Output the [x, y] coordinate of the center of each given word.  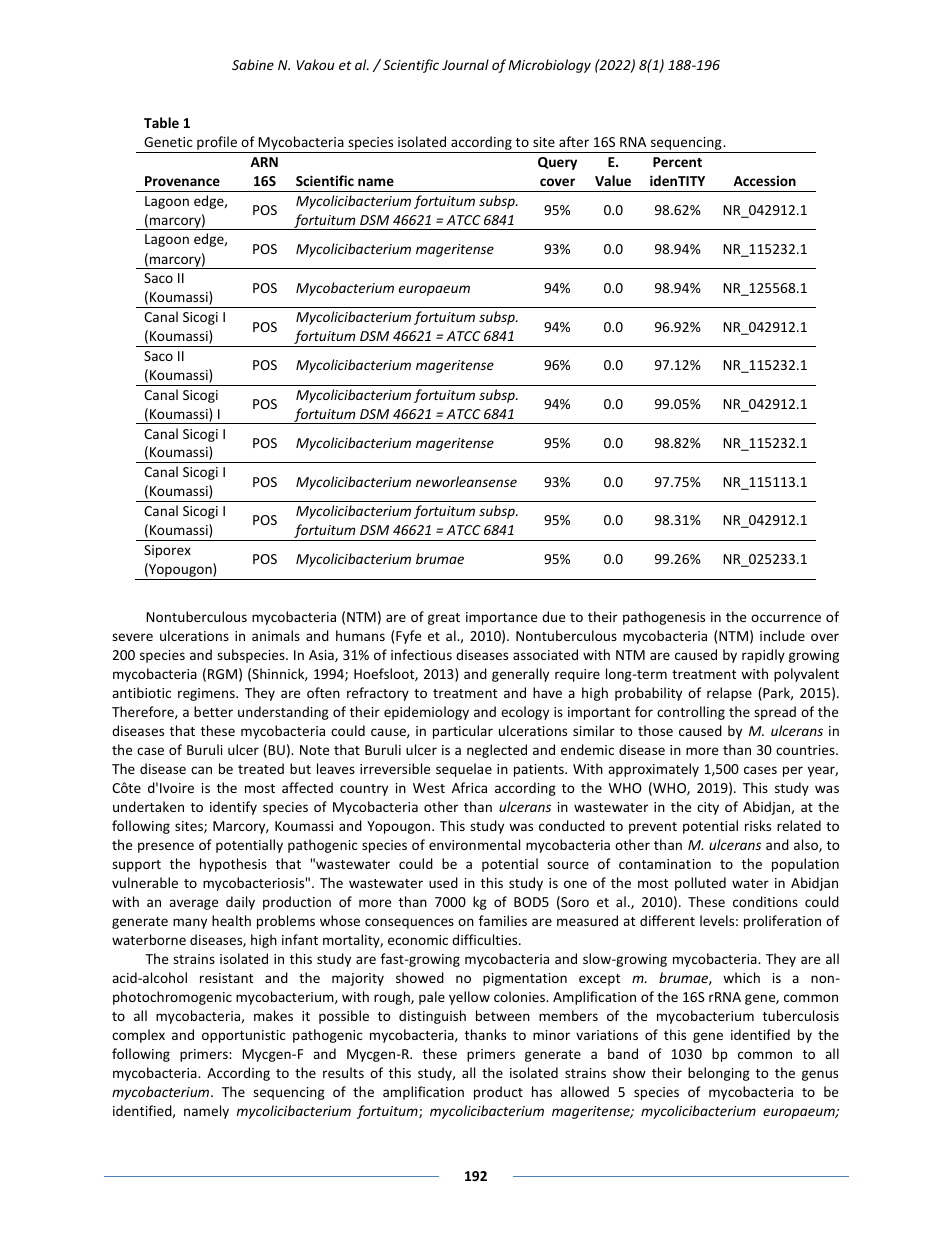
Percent [677, 162]
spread [775, 713]
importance [501, 618]
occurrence [786, 618]
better [213, 711]
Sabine [253, 64]
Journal [465, 64]
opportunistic [244, 1036]
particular [463, 732]
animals [276, 635]
